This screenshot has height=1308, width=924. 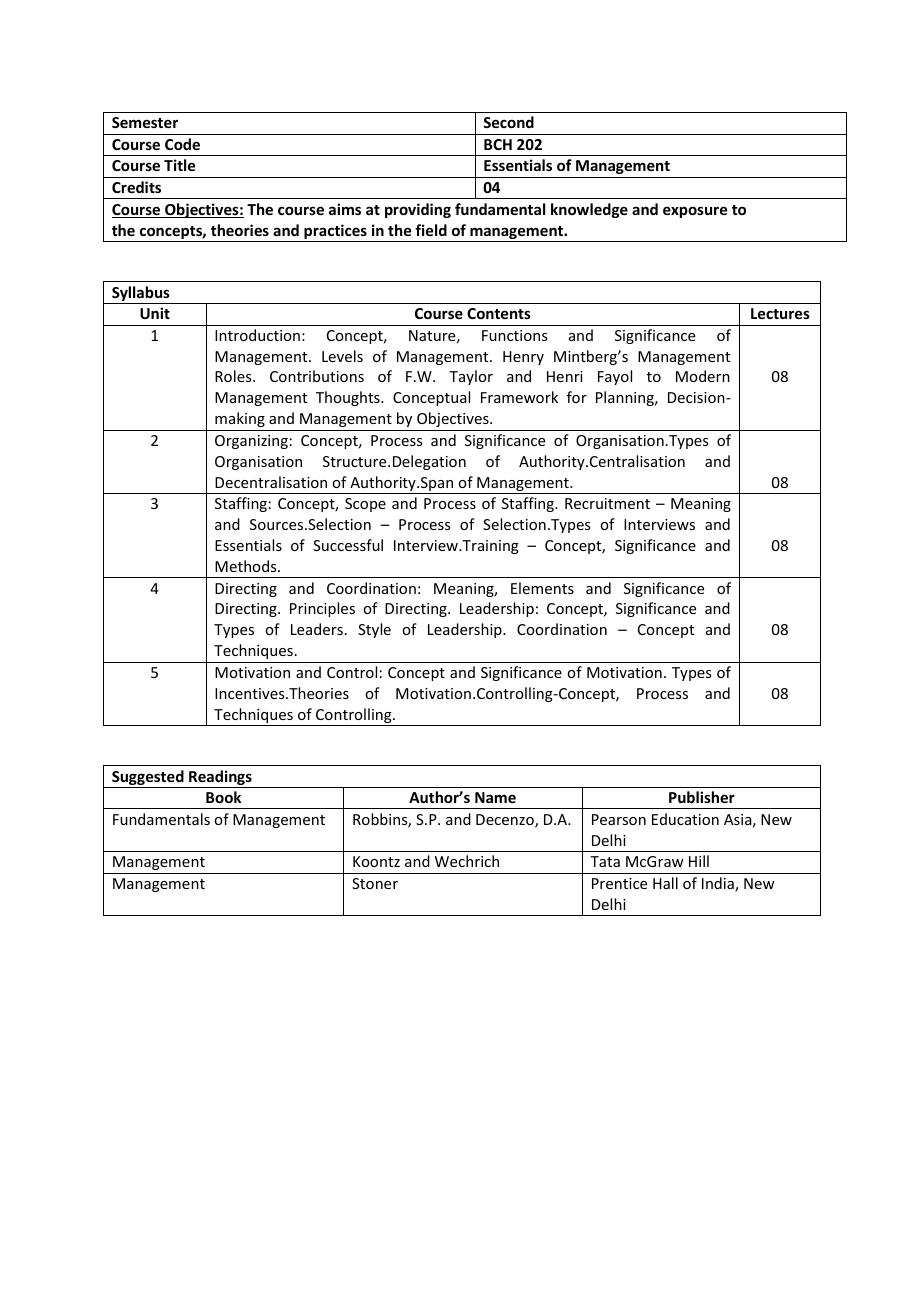 What do you see at coordinates (182, 144) in the screenshot?
I see `Code` at bounding box center [182, 144].
